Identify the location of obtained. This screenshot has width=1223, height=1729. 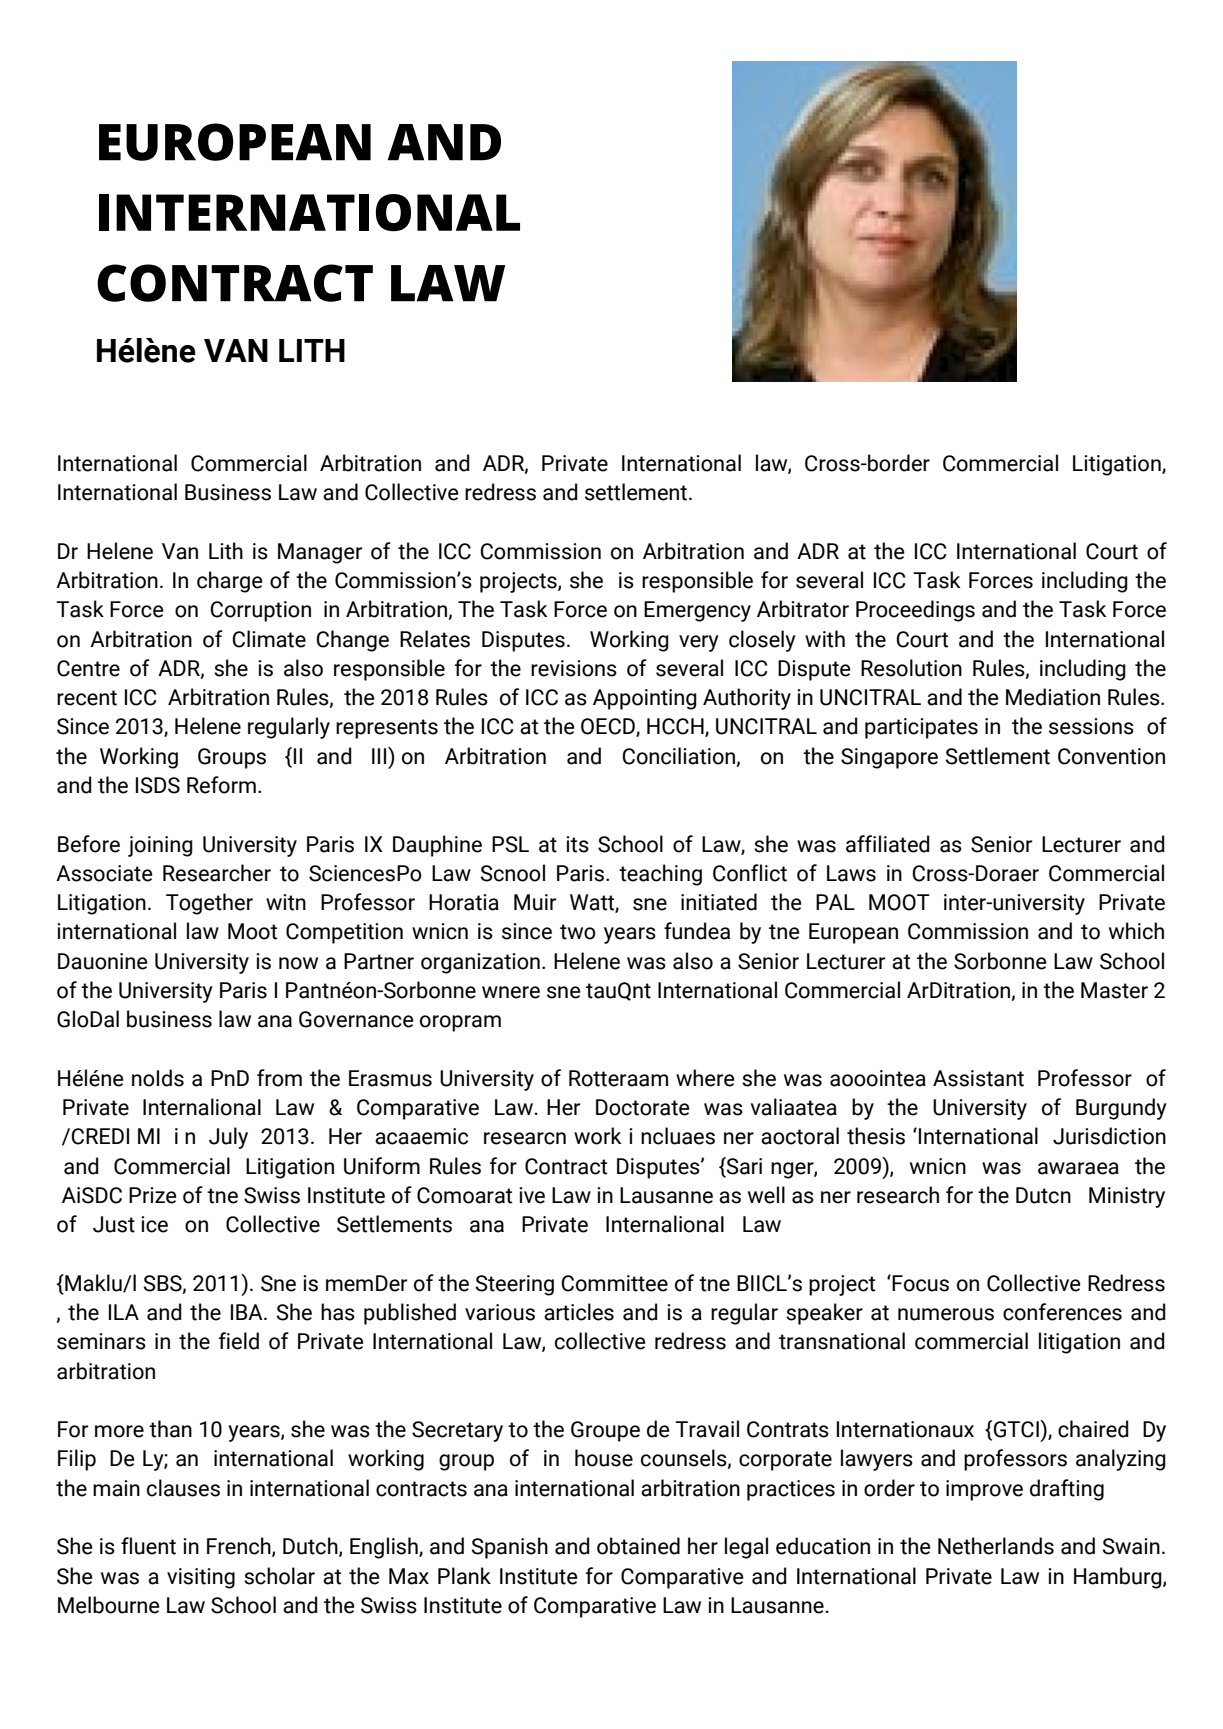
(638, 1546).
